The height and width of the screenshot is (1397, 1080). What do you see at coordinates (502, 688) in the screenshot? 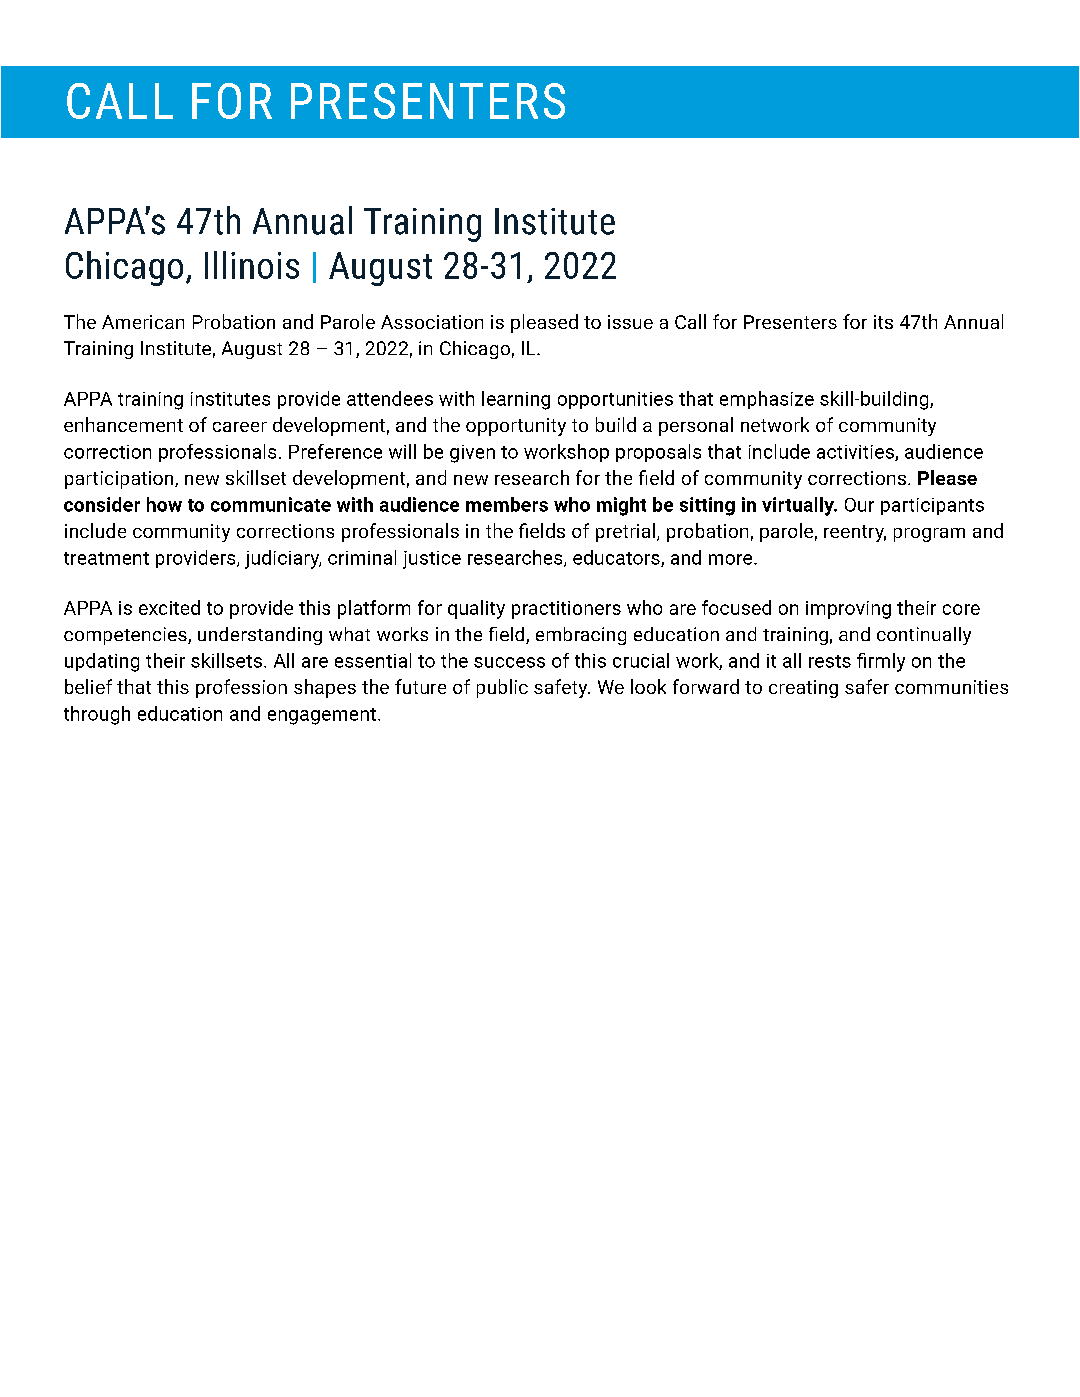
I see `public` at bounding box center [502, 688].
